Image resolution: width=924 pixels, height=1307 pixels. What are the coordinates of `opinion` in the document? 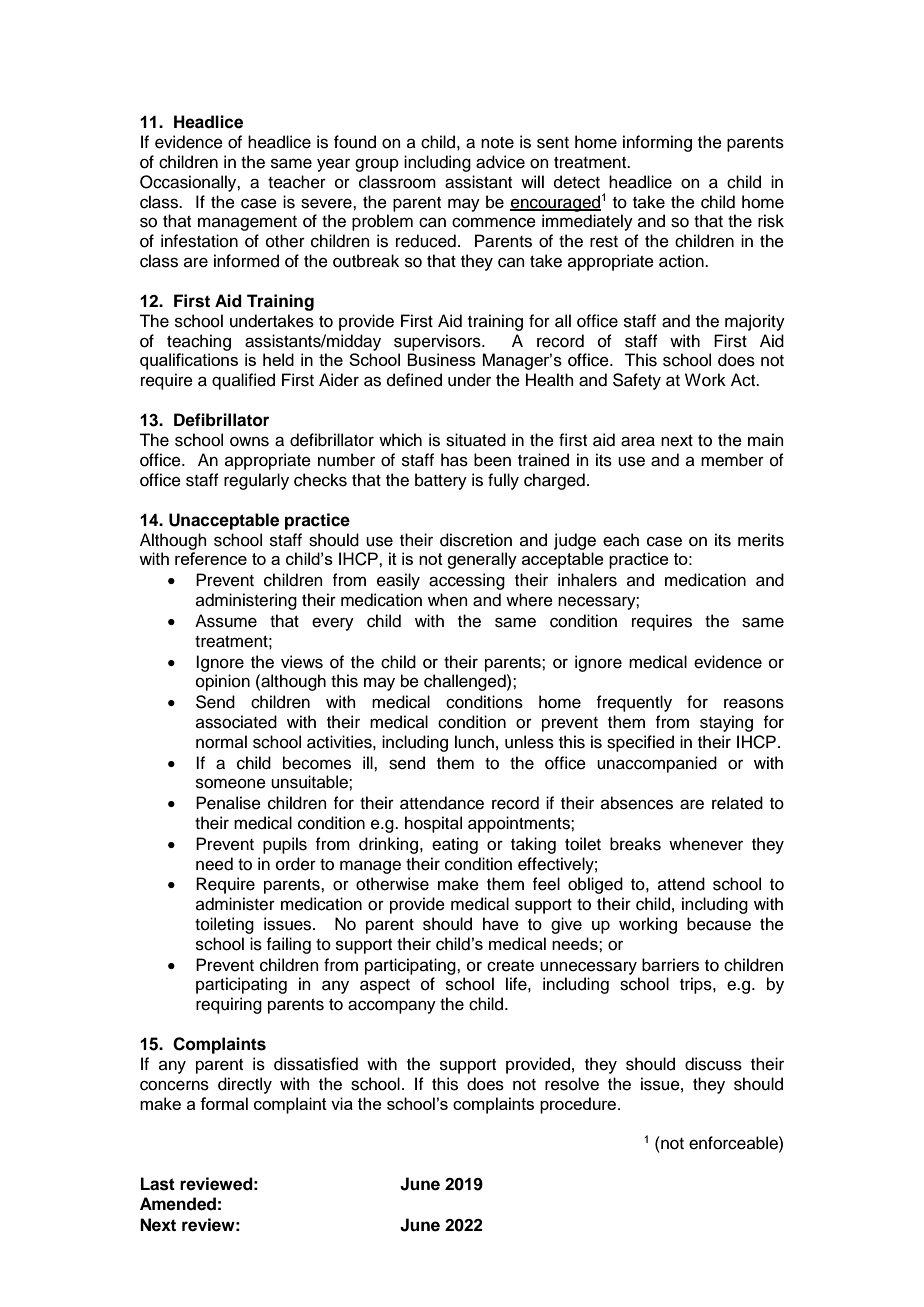 It's located at (223, 682).
